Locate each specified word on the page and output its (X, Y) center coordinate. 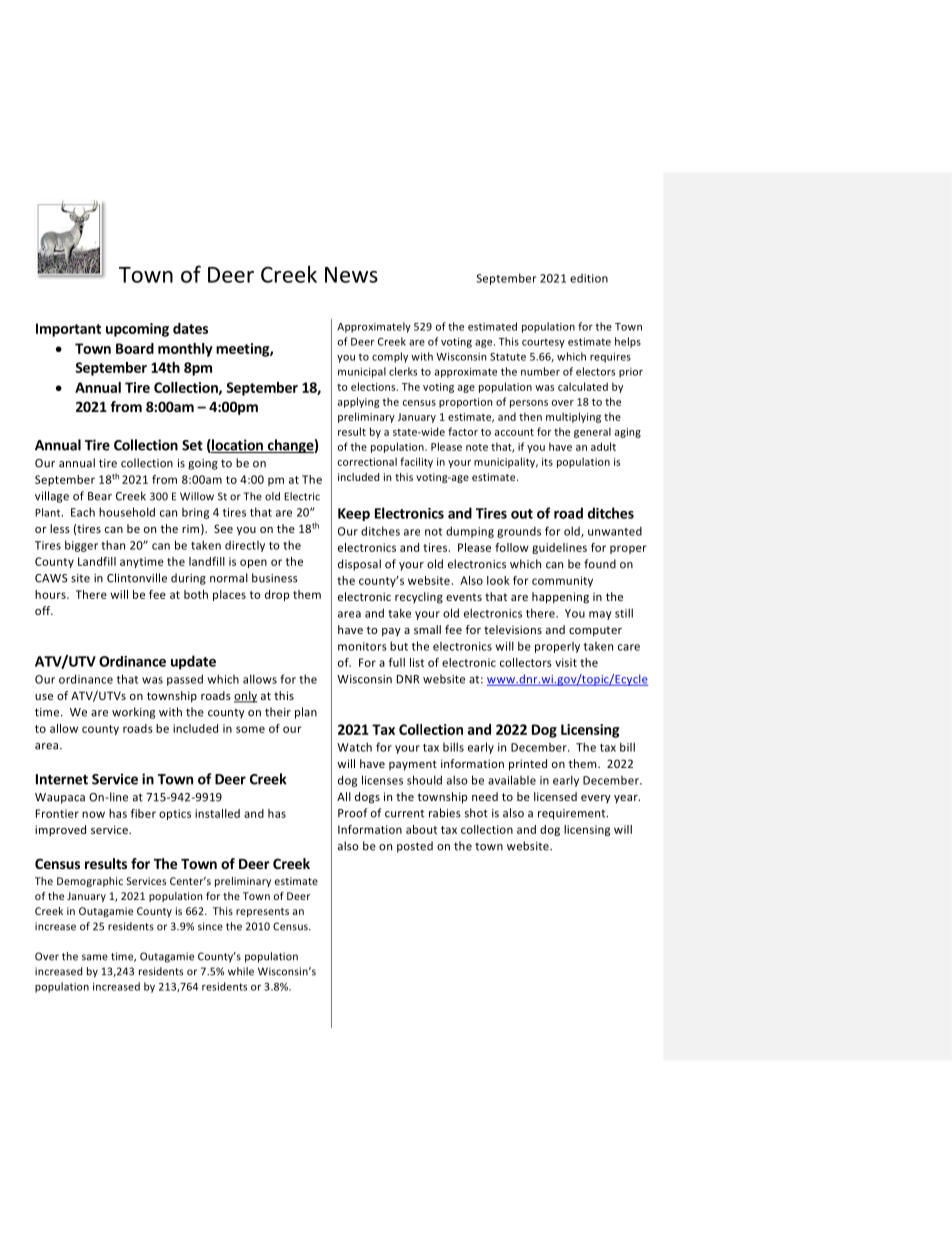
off (44, 610)
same (95, 957)
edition (589, 278)
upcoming (137, 330)
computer (595, 631)
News (351, 275)
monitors (362, 646)
